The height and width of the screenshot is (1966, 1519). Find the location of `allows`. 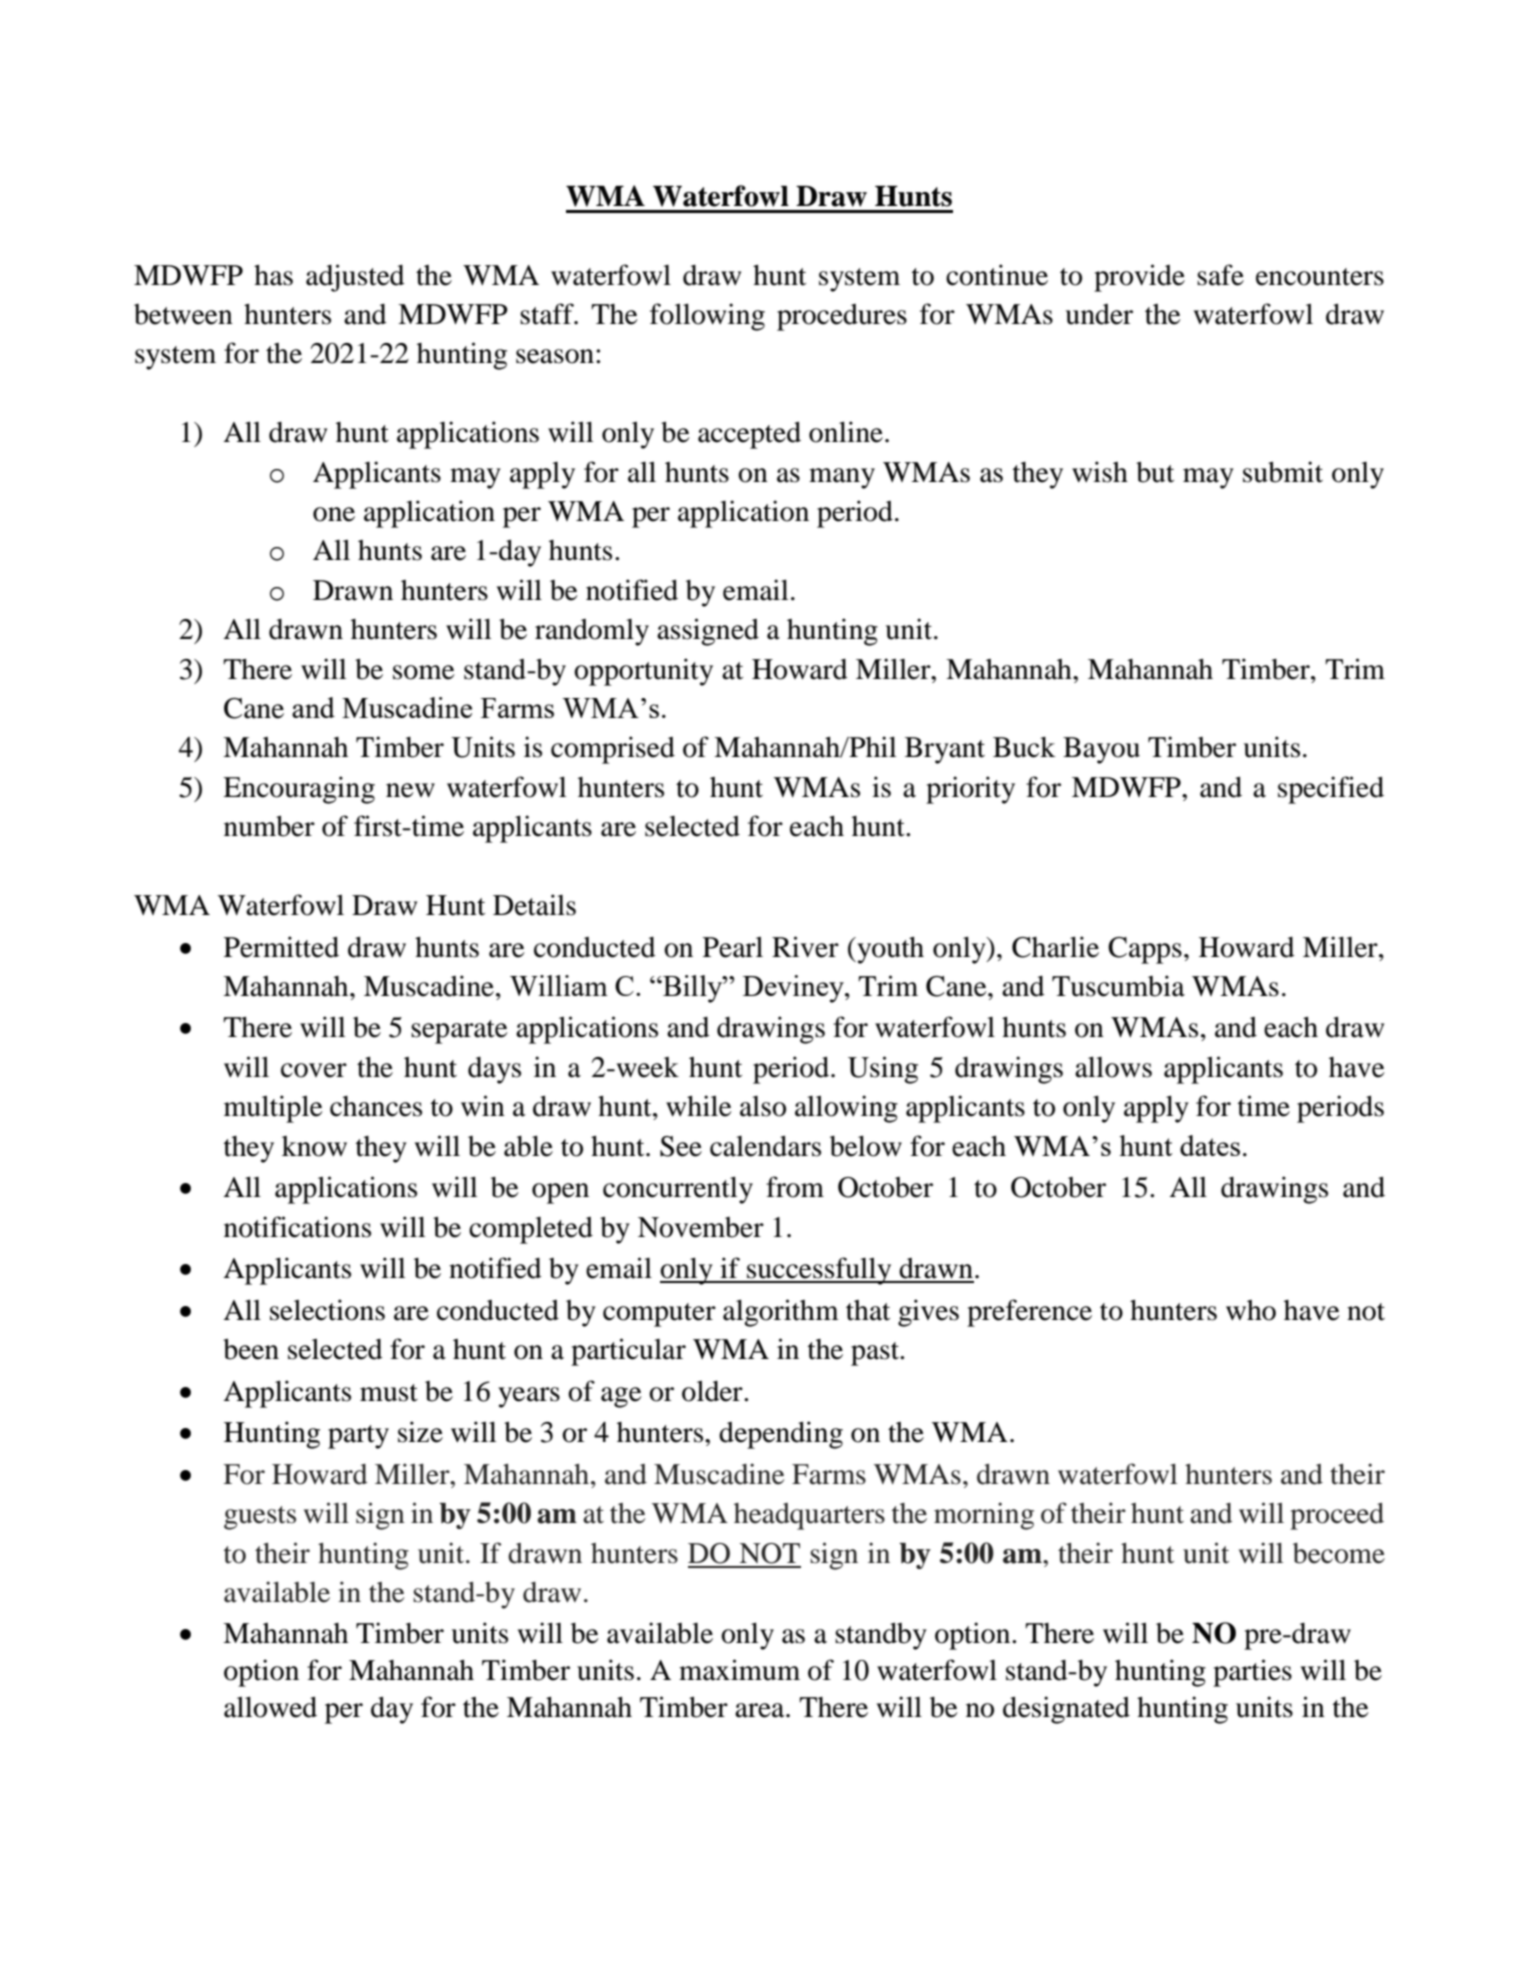

allows is located at coordinates (1113, 1067).
